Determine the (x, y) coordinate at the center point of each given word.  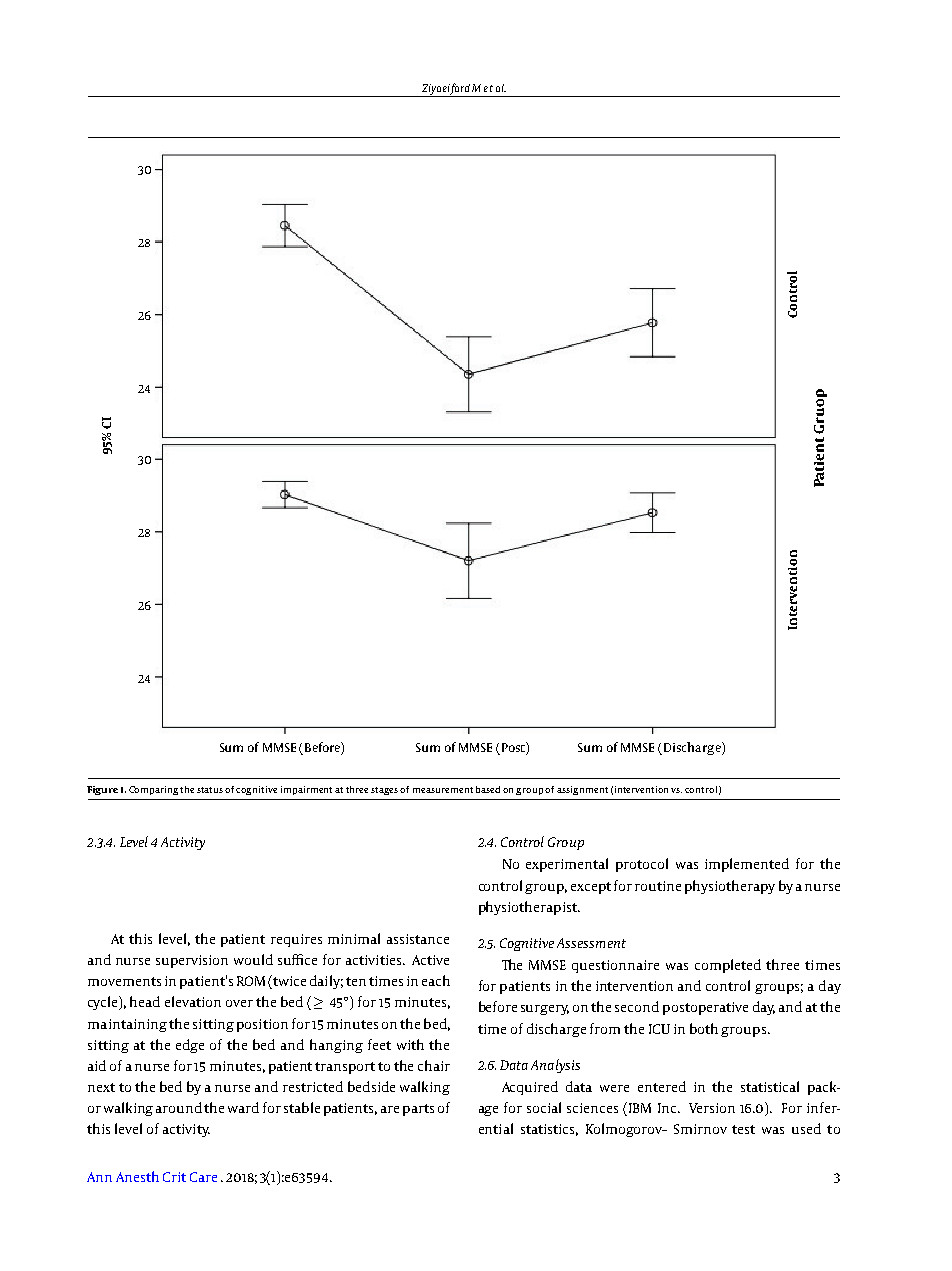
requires (296, 940)
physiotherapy (730, 887)
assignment (582, 790)
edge (190, 1046)
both (704, 1028)
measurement (443, 790)
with (410, 1044)
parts (418, 1110)
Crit (174, 1177)
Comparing (155, 790)
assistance (418, 939)
